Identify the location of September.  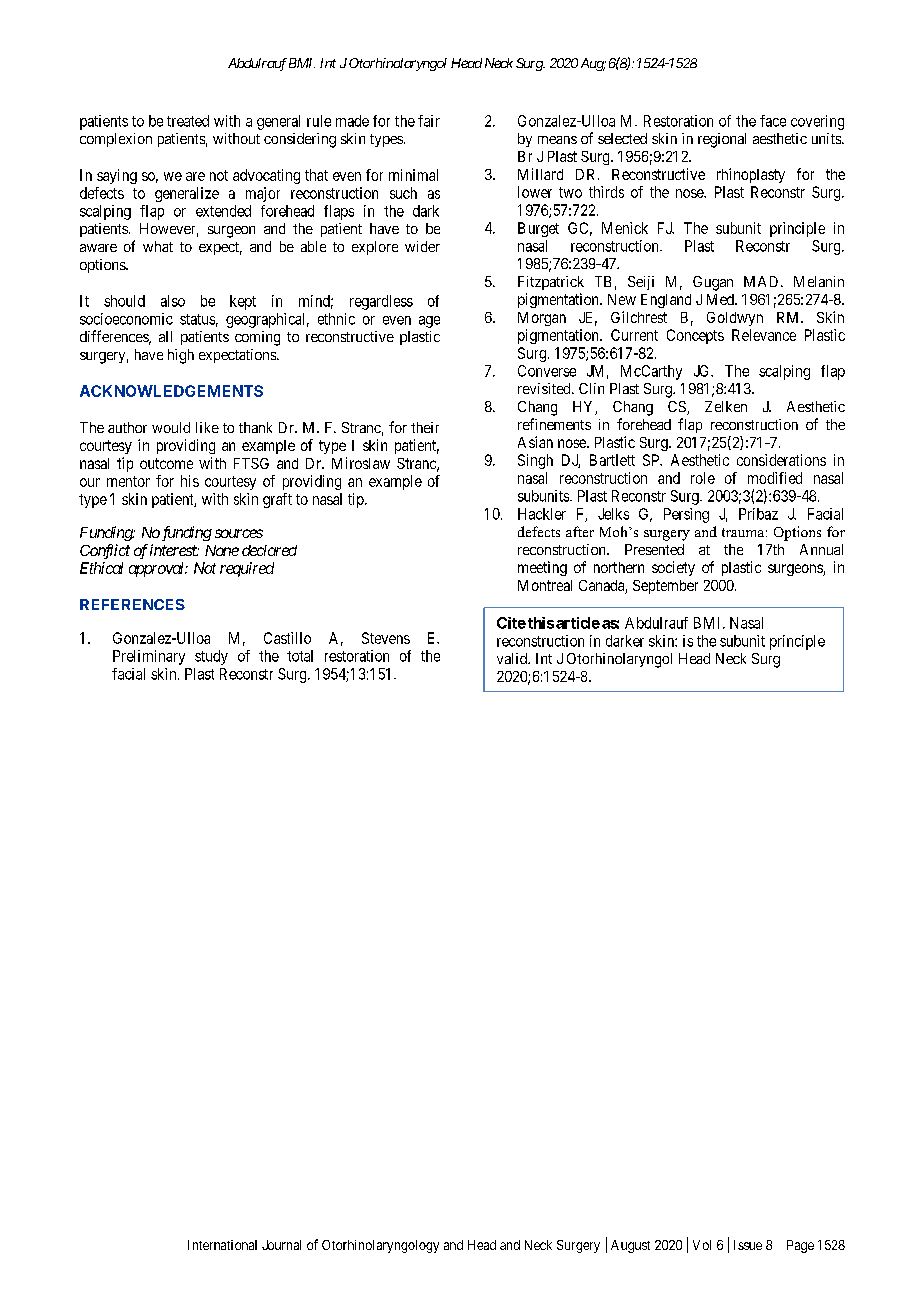
(665, 587).
